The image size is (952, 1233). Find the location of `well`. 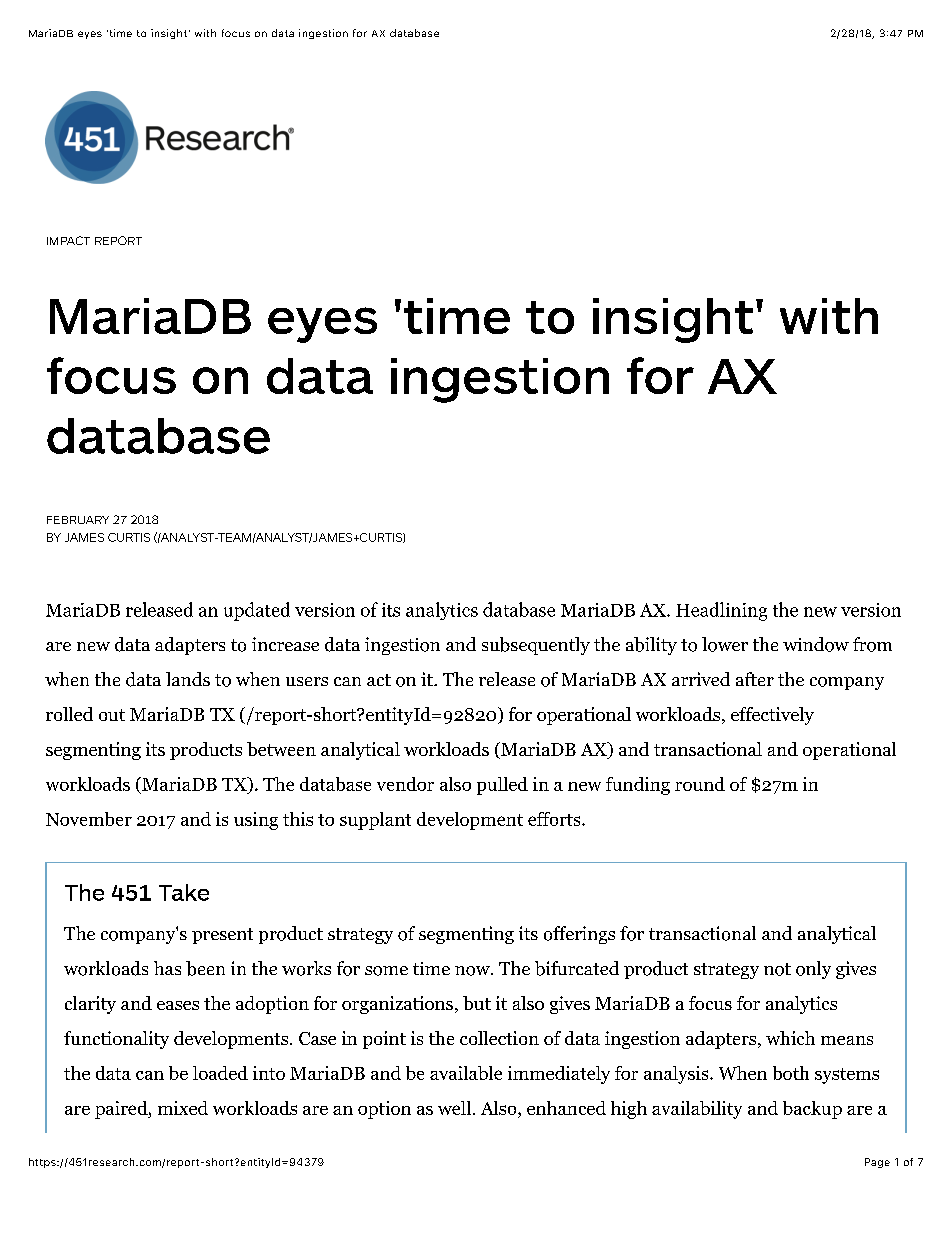

well is located at coordinates (454, 1108).
